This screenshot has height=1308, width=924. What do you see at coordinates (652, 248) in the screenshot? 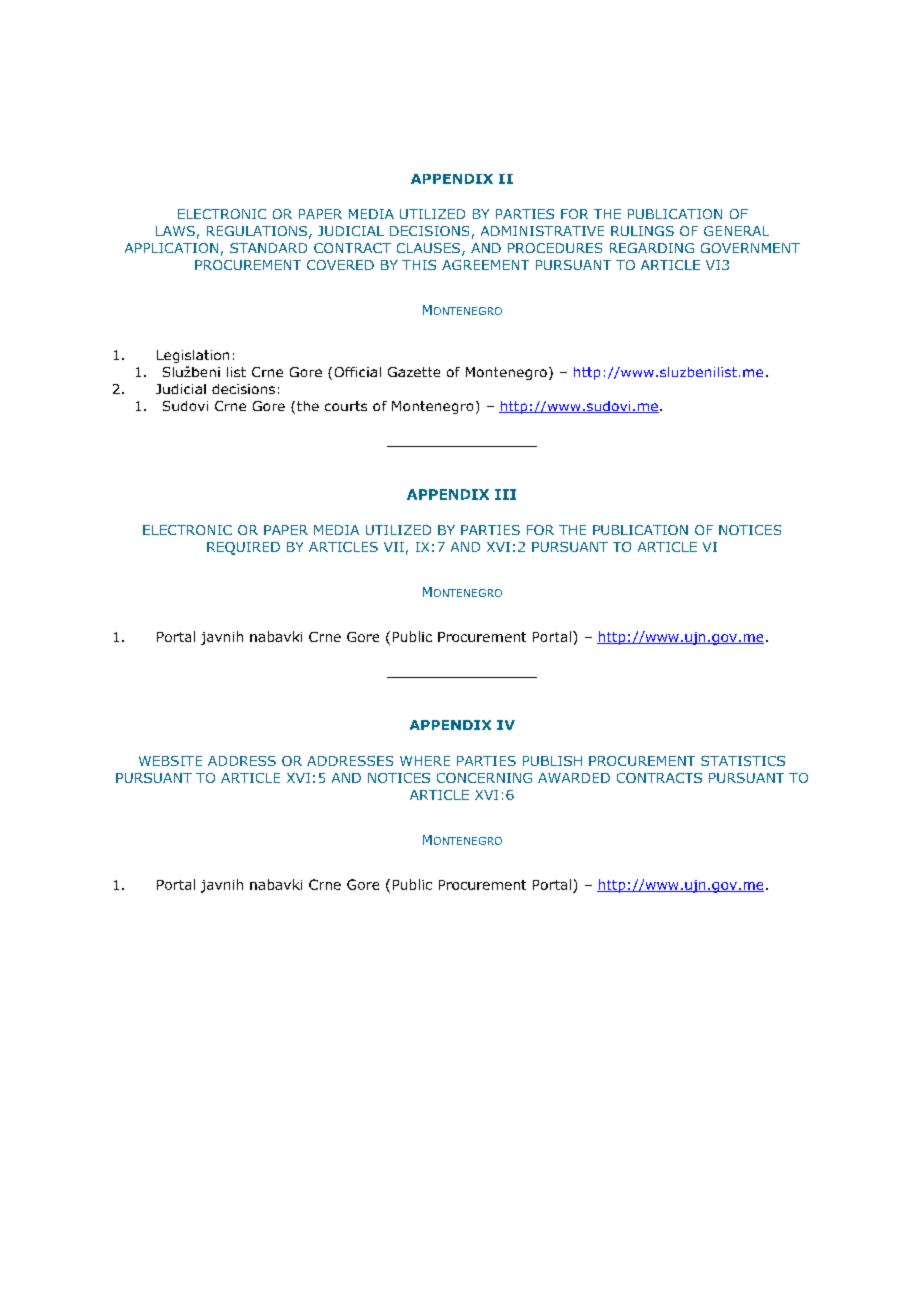
I see `REGARDING` at bounding box center [652, 248].
